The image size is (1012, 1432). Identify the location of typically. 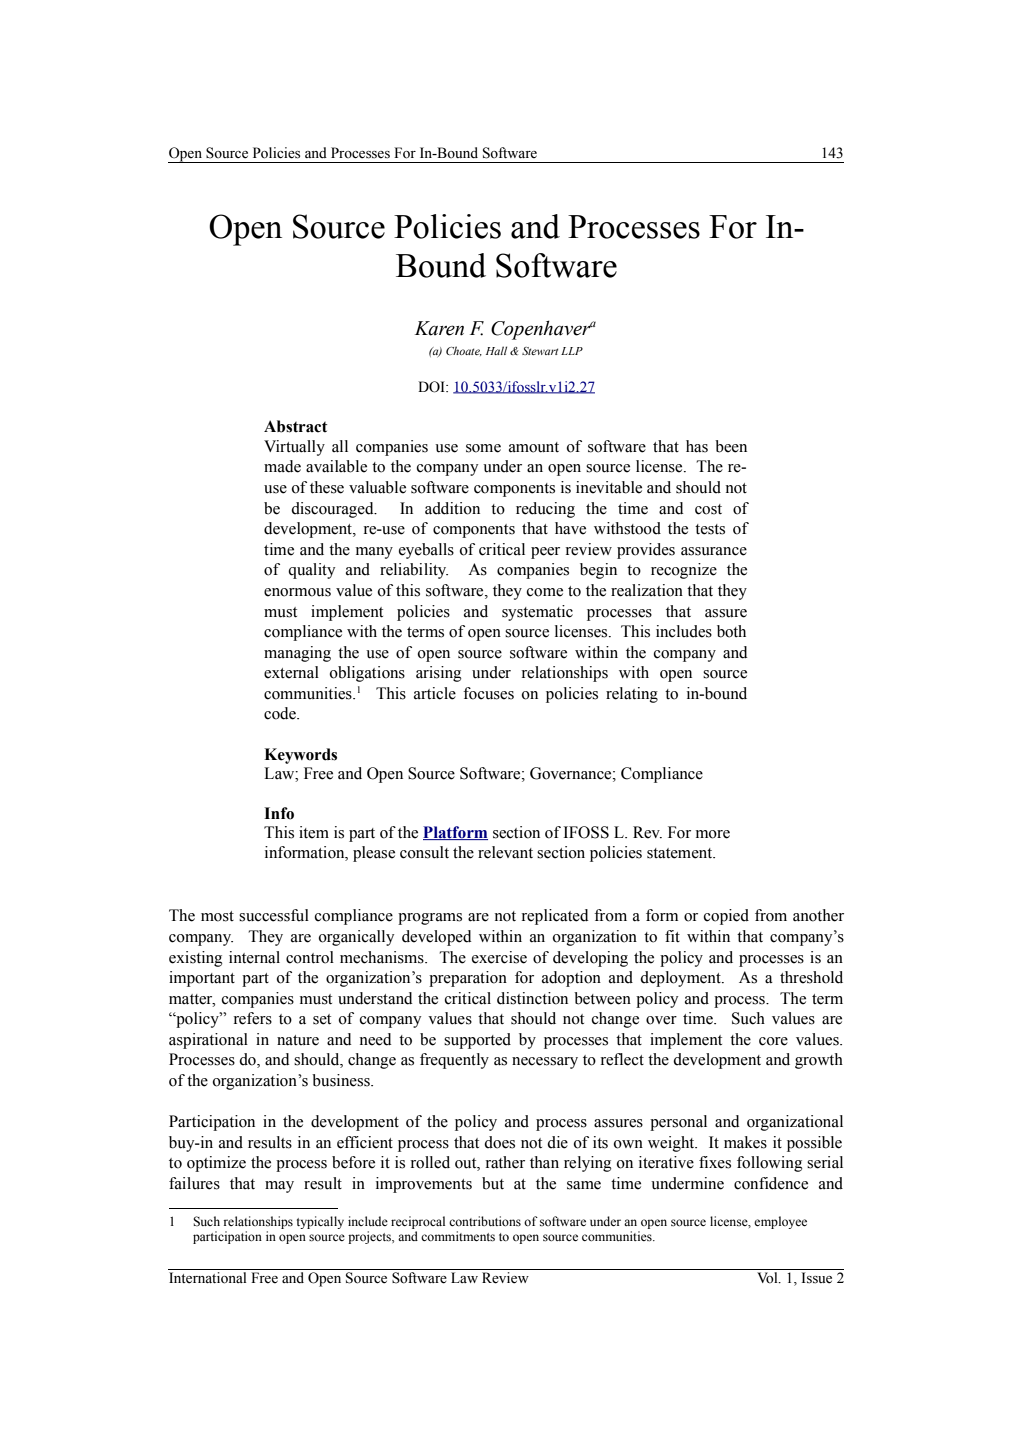
(320, 1222).
